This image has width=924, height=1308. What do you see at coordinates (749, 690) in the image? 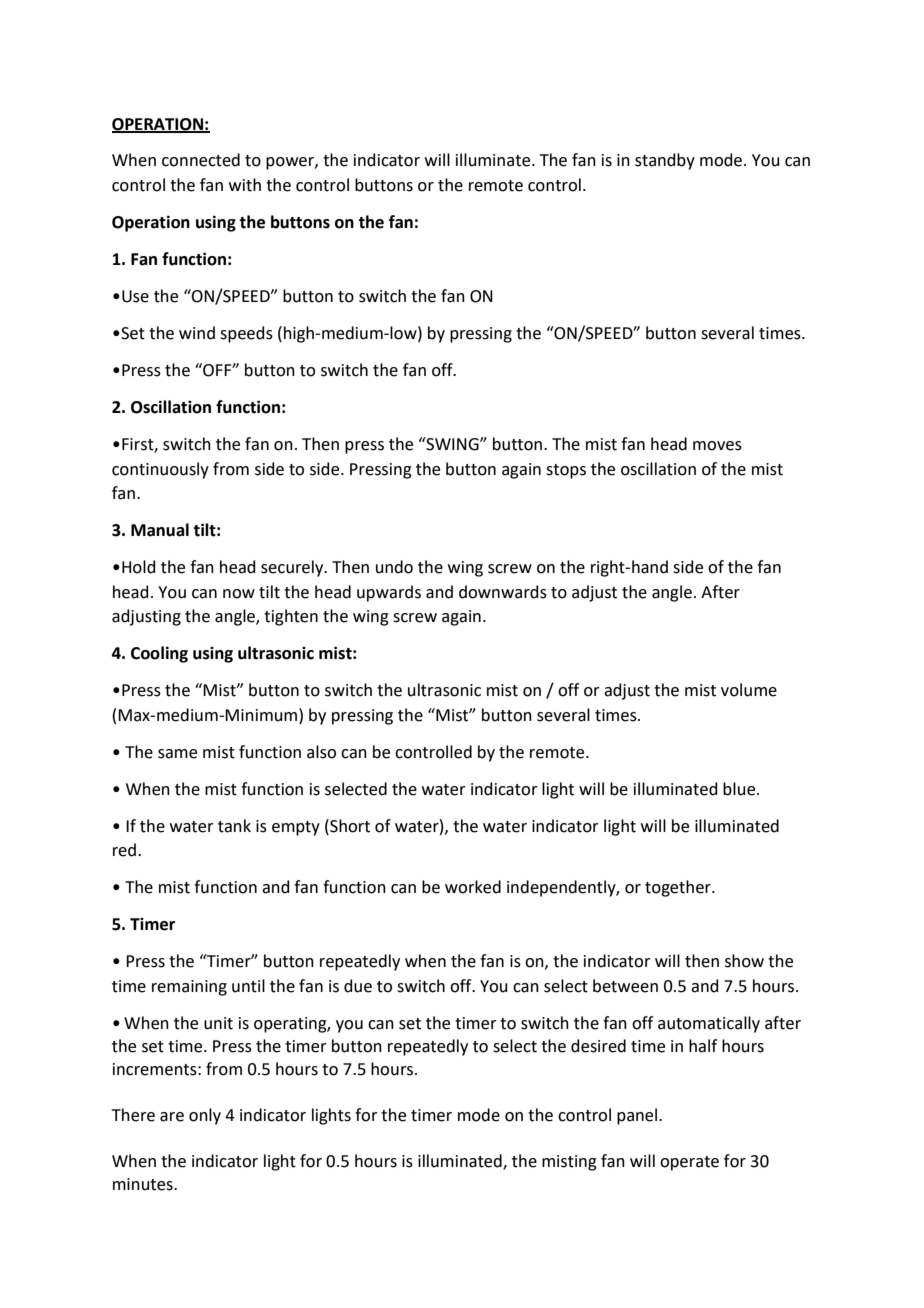
I see `volume` at bounding box center [749, 690].
